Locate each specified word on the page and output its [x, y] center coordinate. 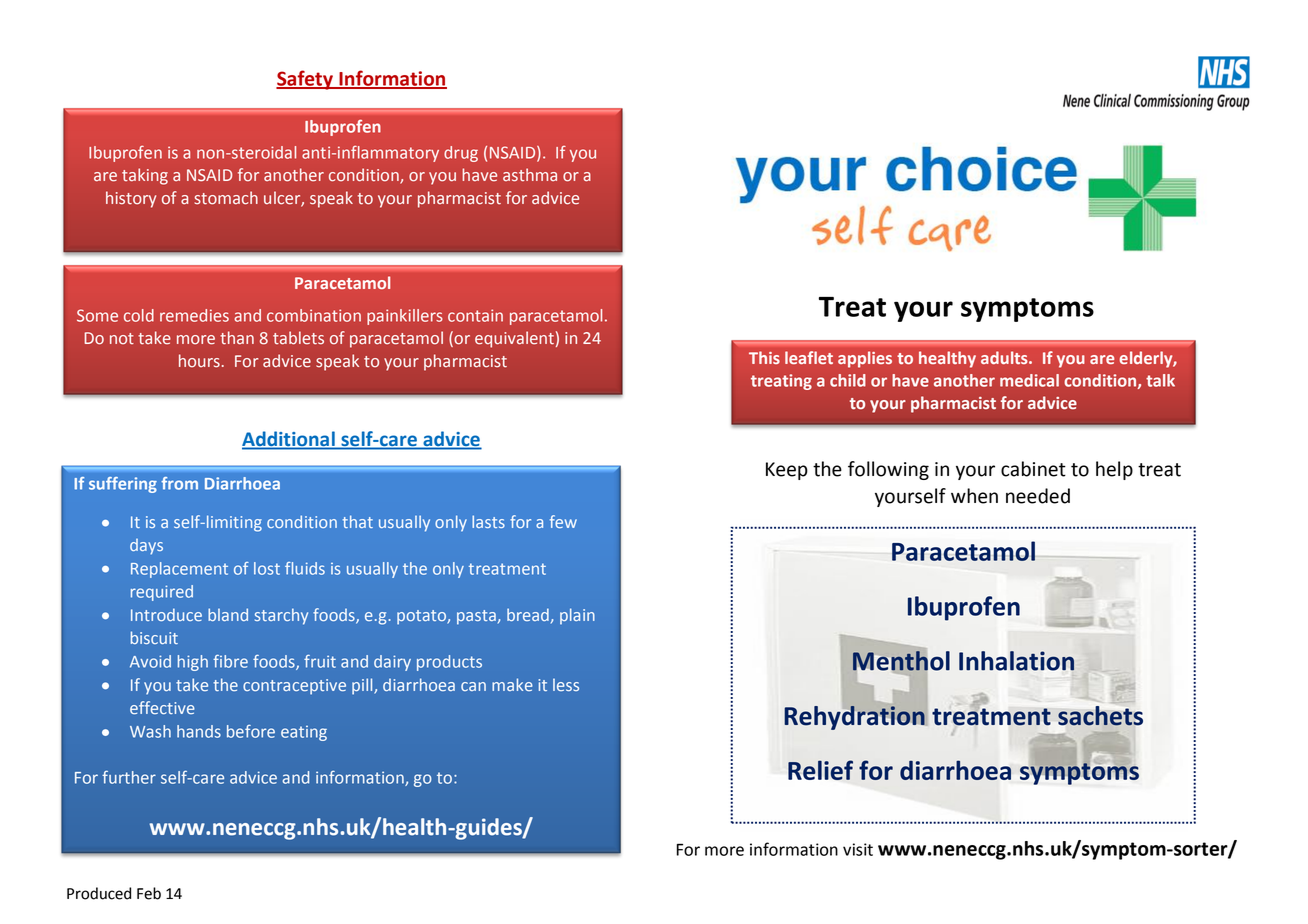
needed [1038, 496]
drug [461, 154]
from [179, 483]
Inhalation [1016, 661]
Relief [820, 770]
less [566, 684]
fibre [230, 661]
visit [858, 849]
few [563, 521]
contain [475, 315]
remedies [194, 315]
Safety [305, 80]
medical [1029, 380]
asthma [530, 175]
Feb [149, 893]
